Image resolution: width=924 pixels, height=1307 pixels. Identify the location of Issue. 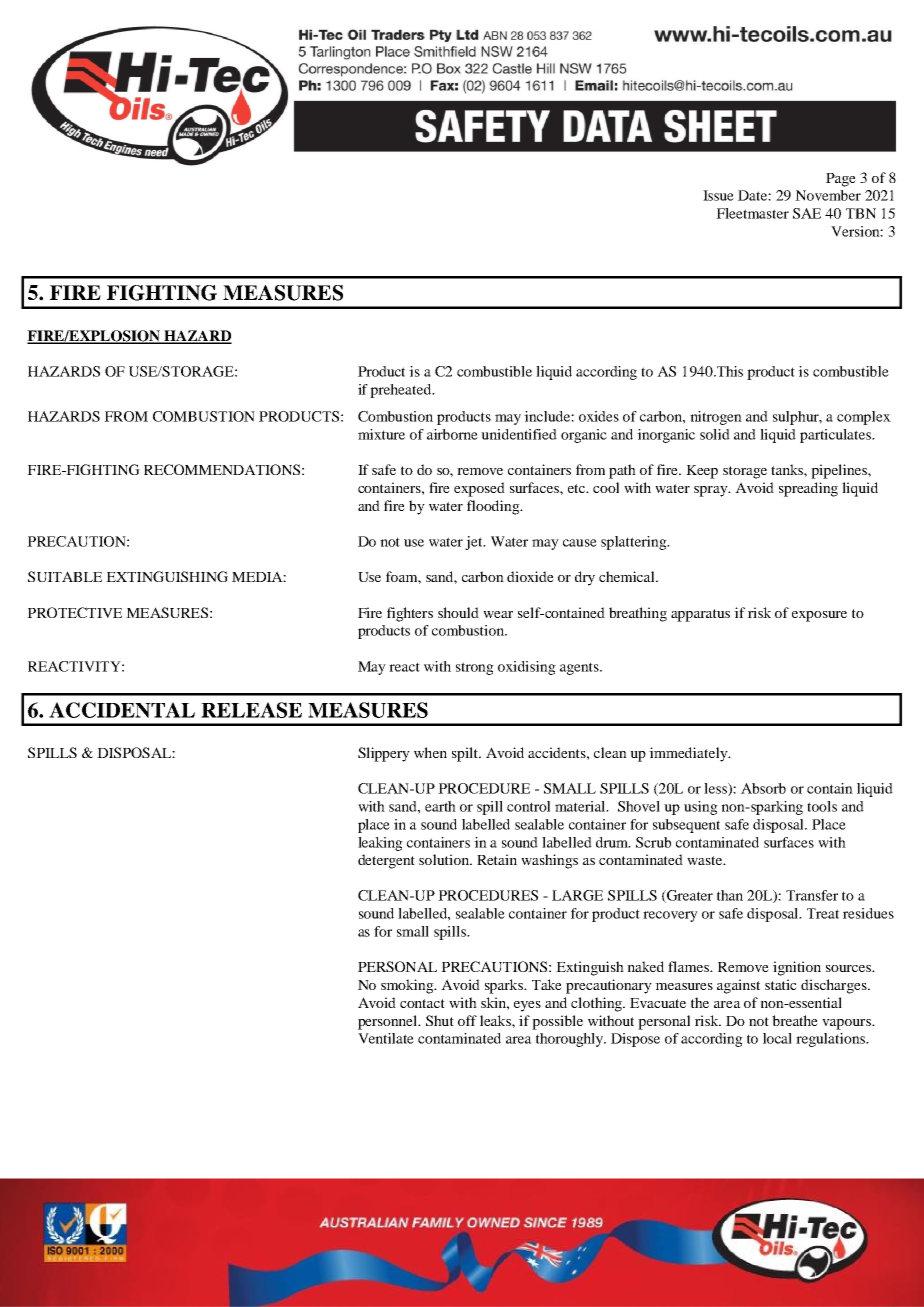
(718, 195).
